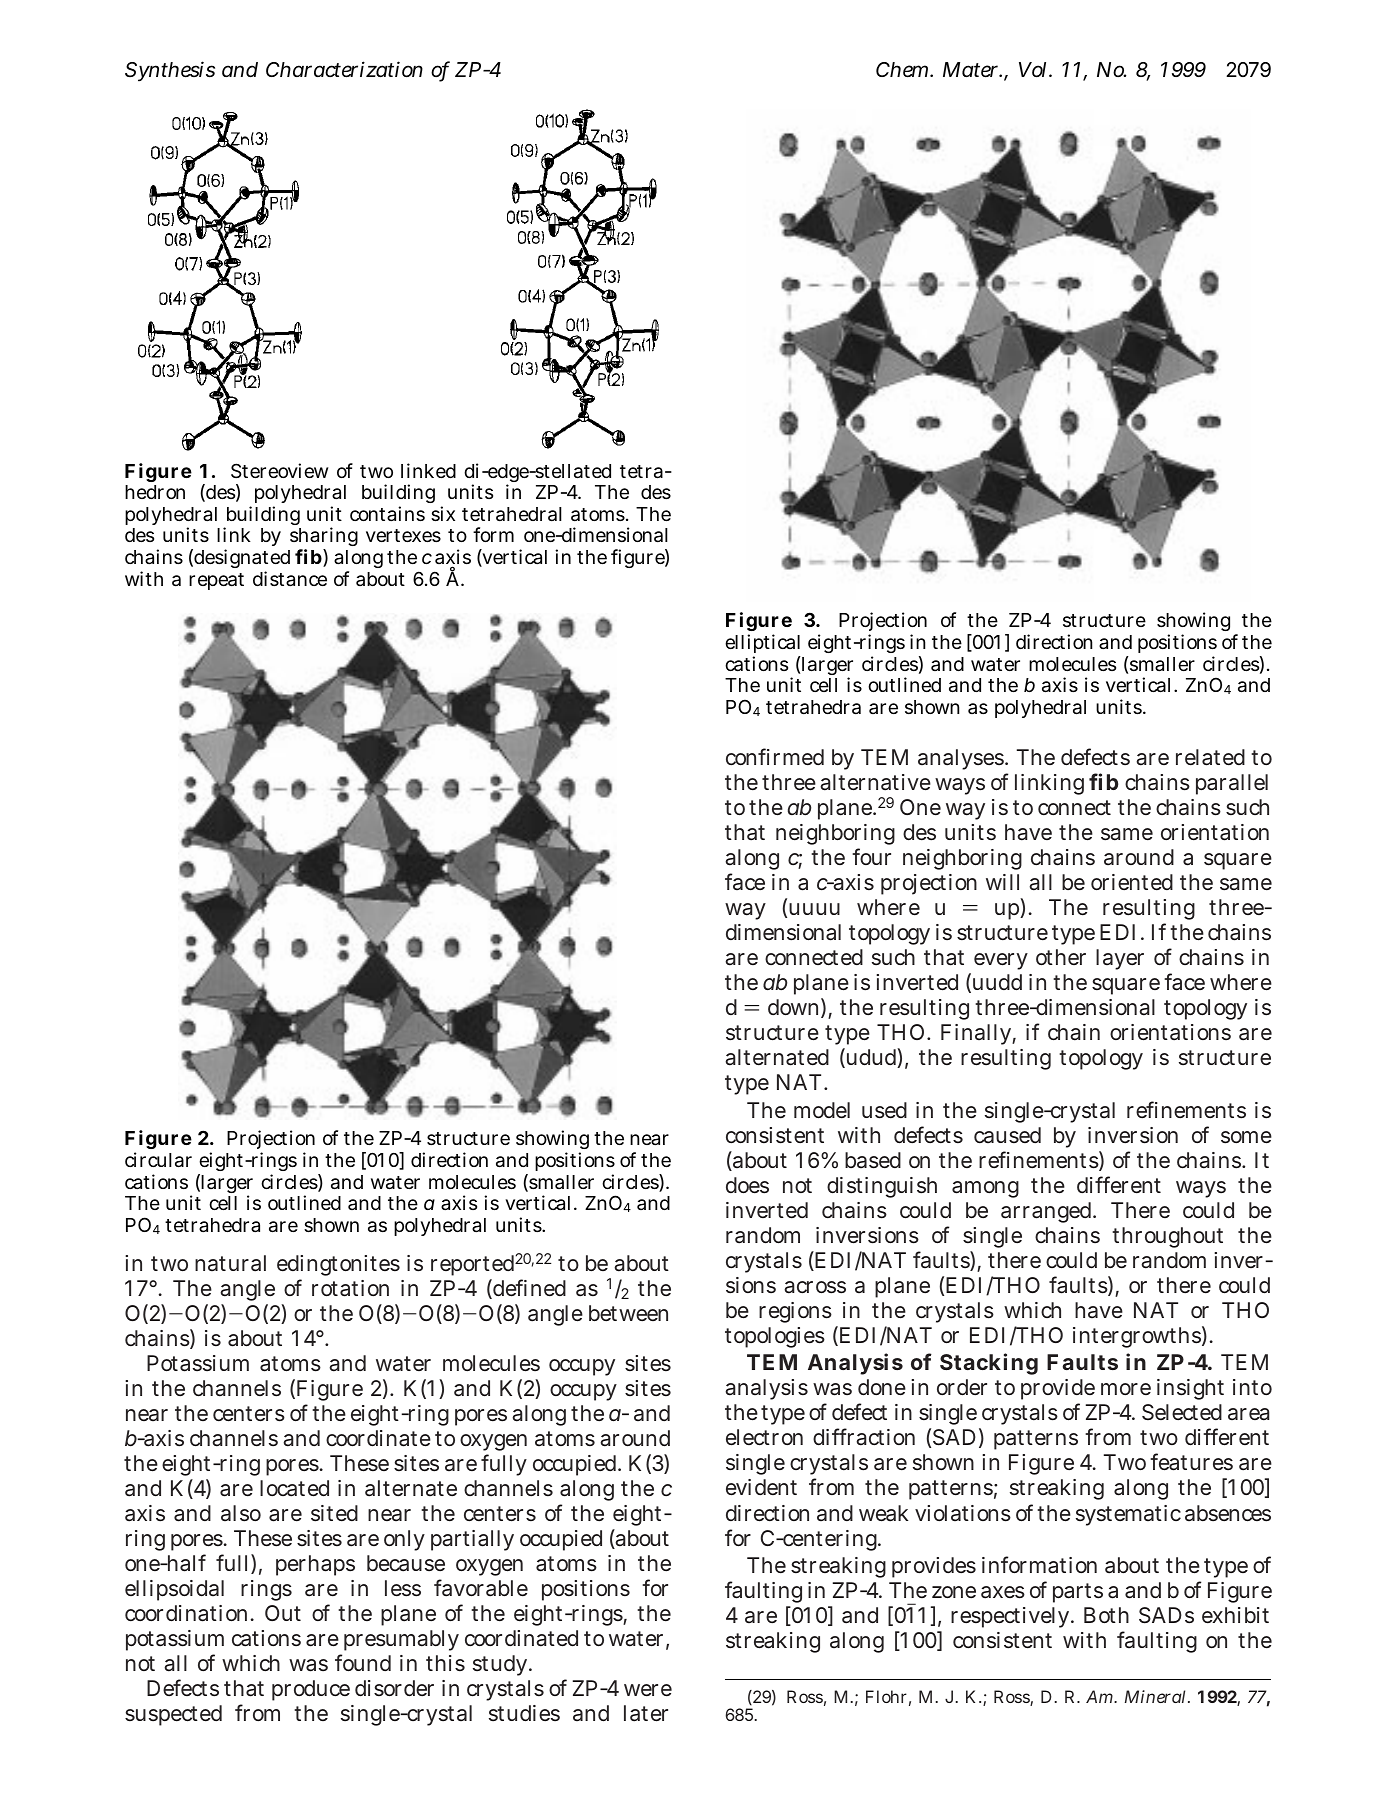  Describe the element at coordinates (762, 645) in the page. I see `elliptical` at that location.
